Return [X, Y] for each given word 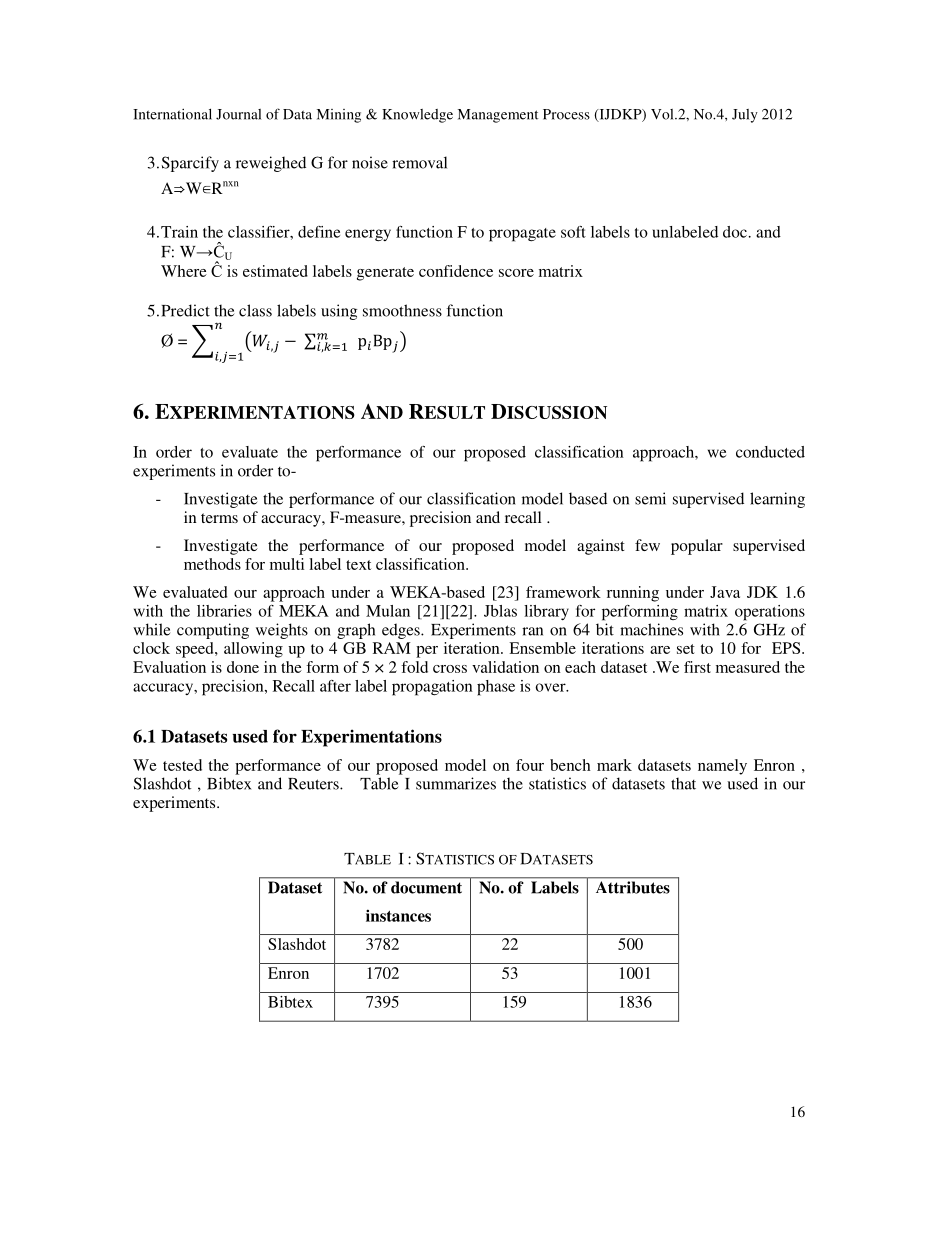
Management [498, 116]
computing [213, 631]
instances [398, 915]
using [339, 312]
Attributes [633, 887]
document [426, 887]
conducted [770, 452]
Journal [238, 114]
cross [450, 669]
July [745, 116]
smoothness [402, 310]
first [697, 667]
